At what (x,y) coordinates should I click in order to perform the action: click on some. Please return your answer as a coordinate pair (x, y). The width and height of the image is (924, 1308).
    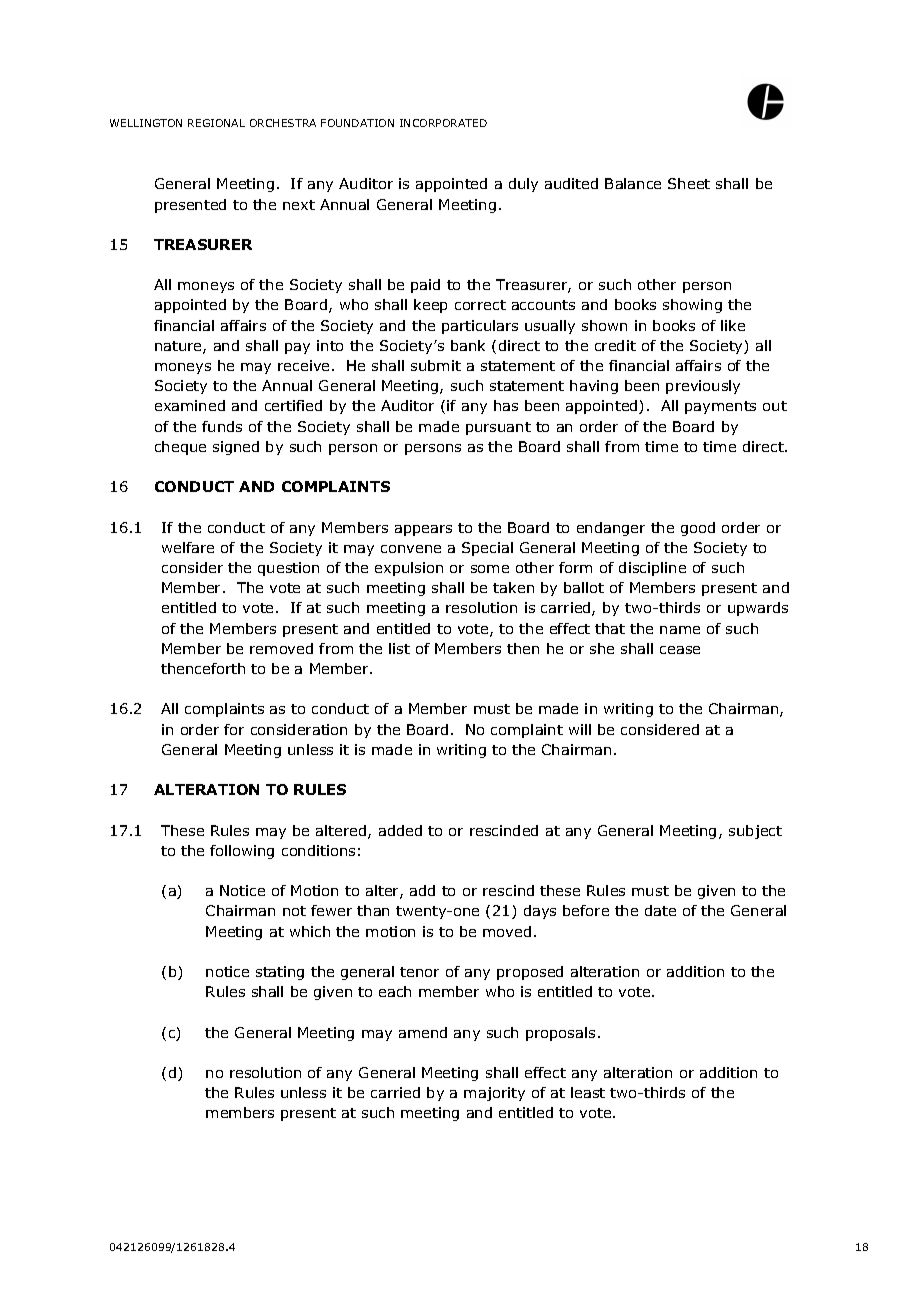
    Looking at the image, I should click on (490, 569).
